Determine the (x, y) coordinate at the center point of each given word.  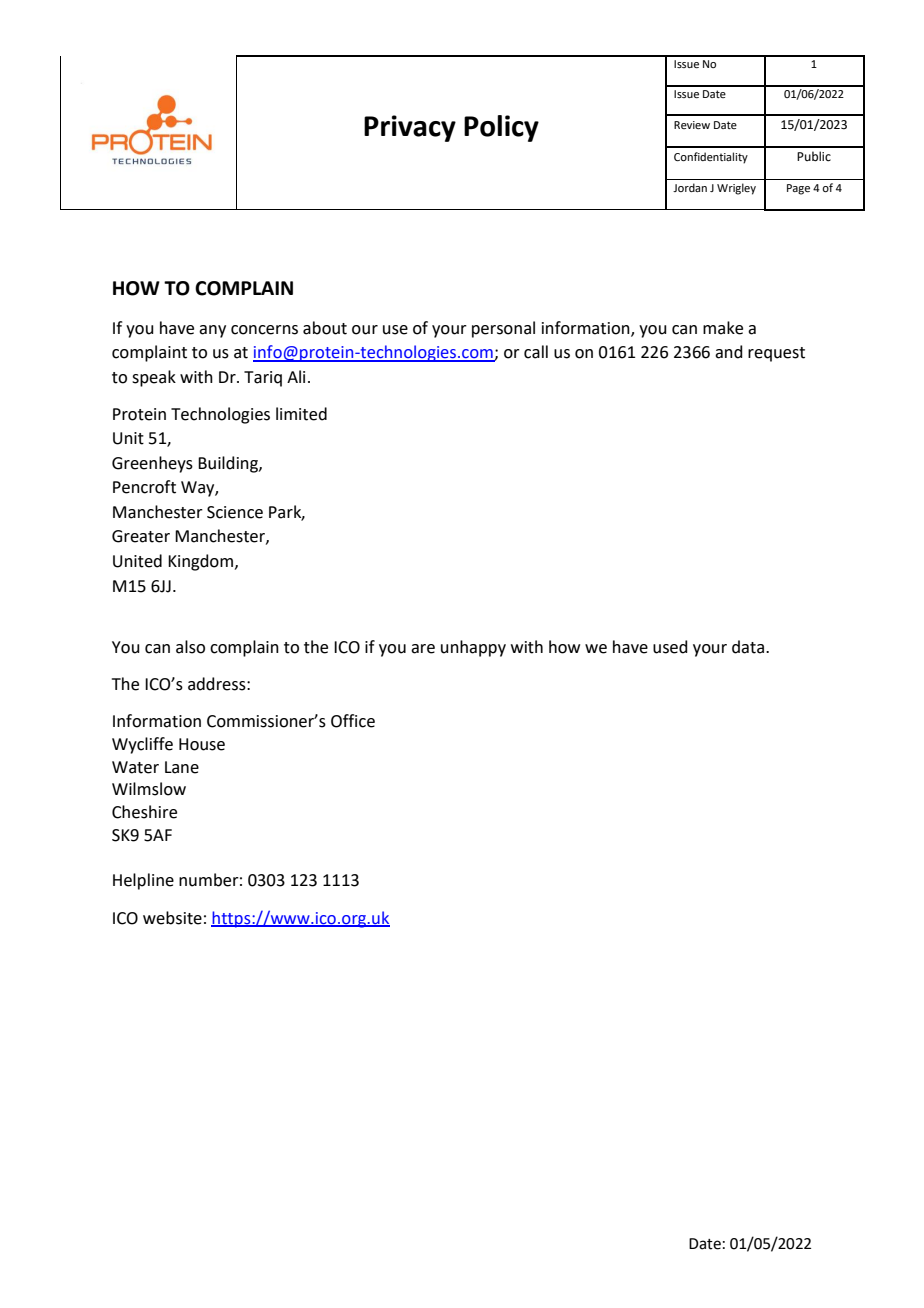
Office (353, 721)
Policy (501, 128)
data (749, 647)
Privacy (410, 128)
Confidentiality (711, 158)
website (172, 918)
